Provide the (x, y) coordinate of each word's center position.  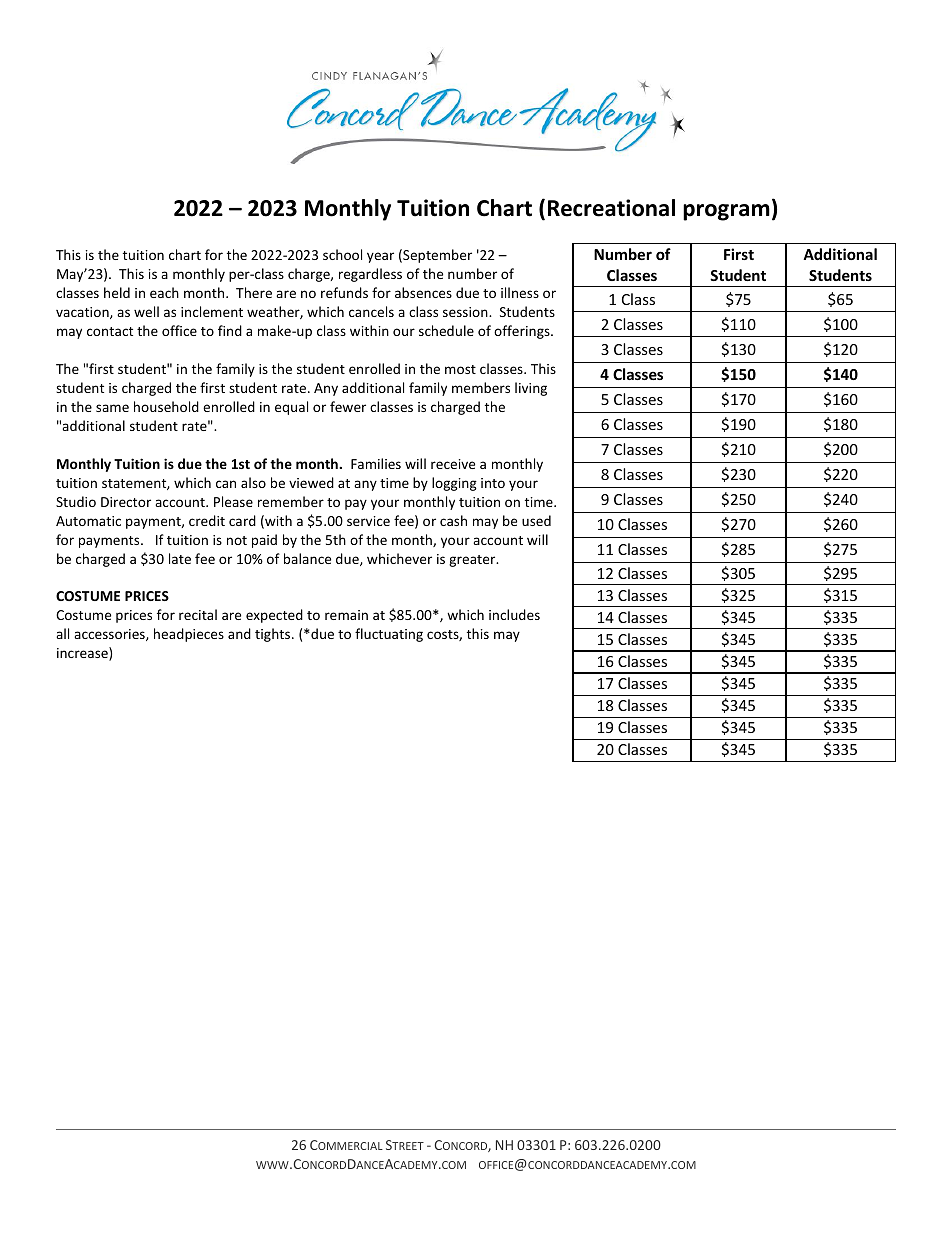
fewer (348, 406)
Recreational (611, 208)
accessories (110, 635)
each (164, 292)
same (112, 408)
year (380, 257)
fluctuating (389, 635)
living (531, 389)
